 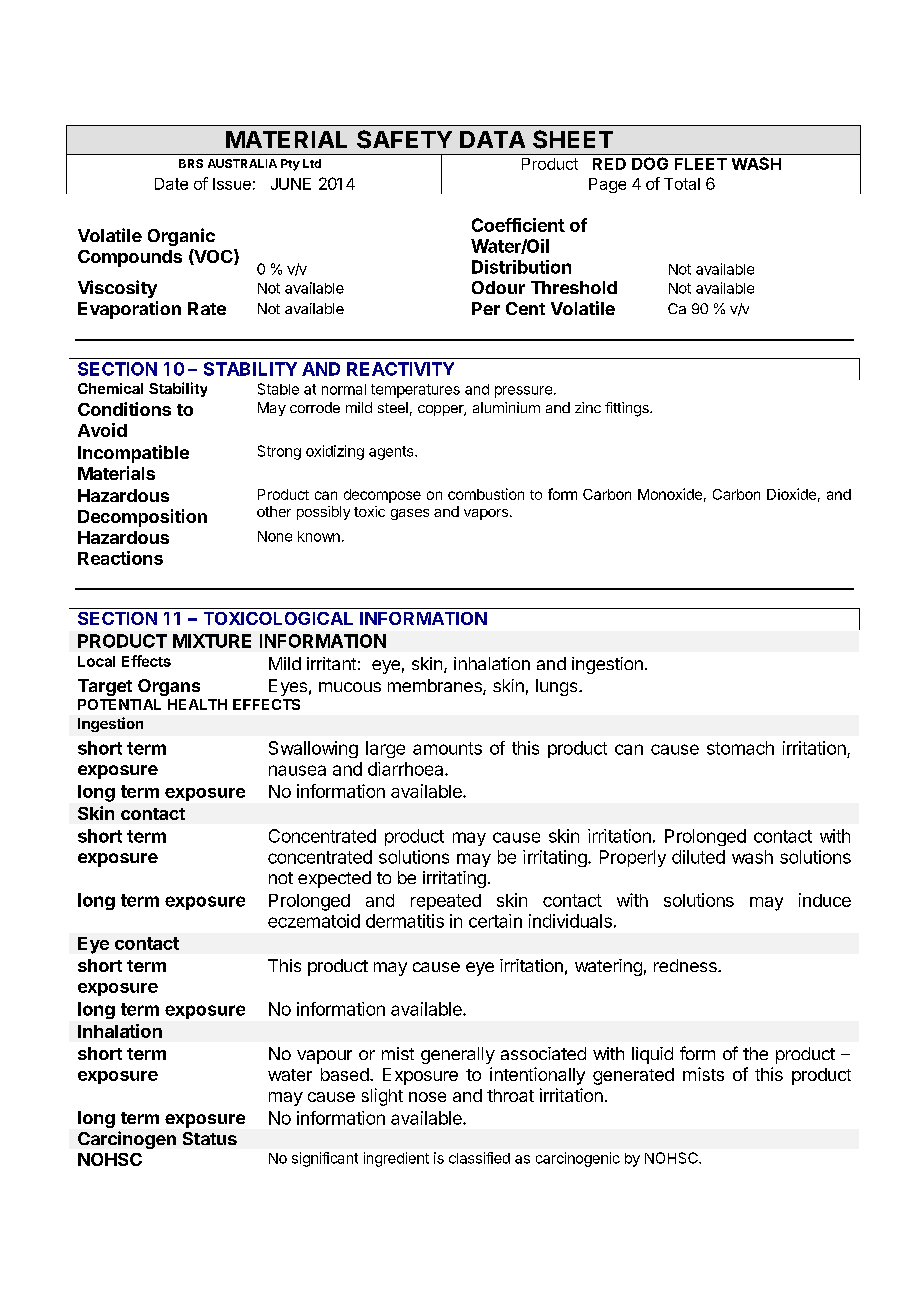 What do you see at coordinates (171, 184) in the document?
I see `Date` at bounding box center [171, 184].
